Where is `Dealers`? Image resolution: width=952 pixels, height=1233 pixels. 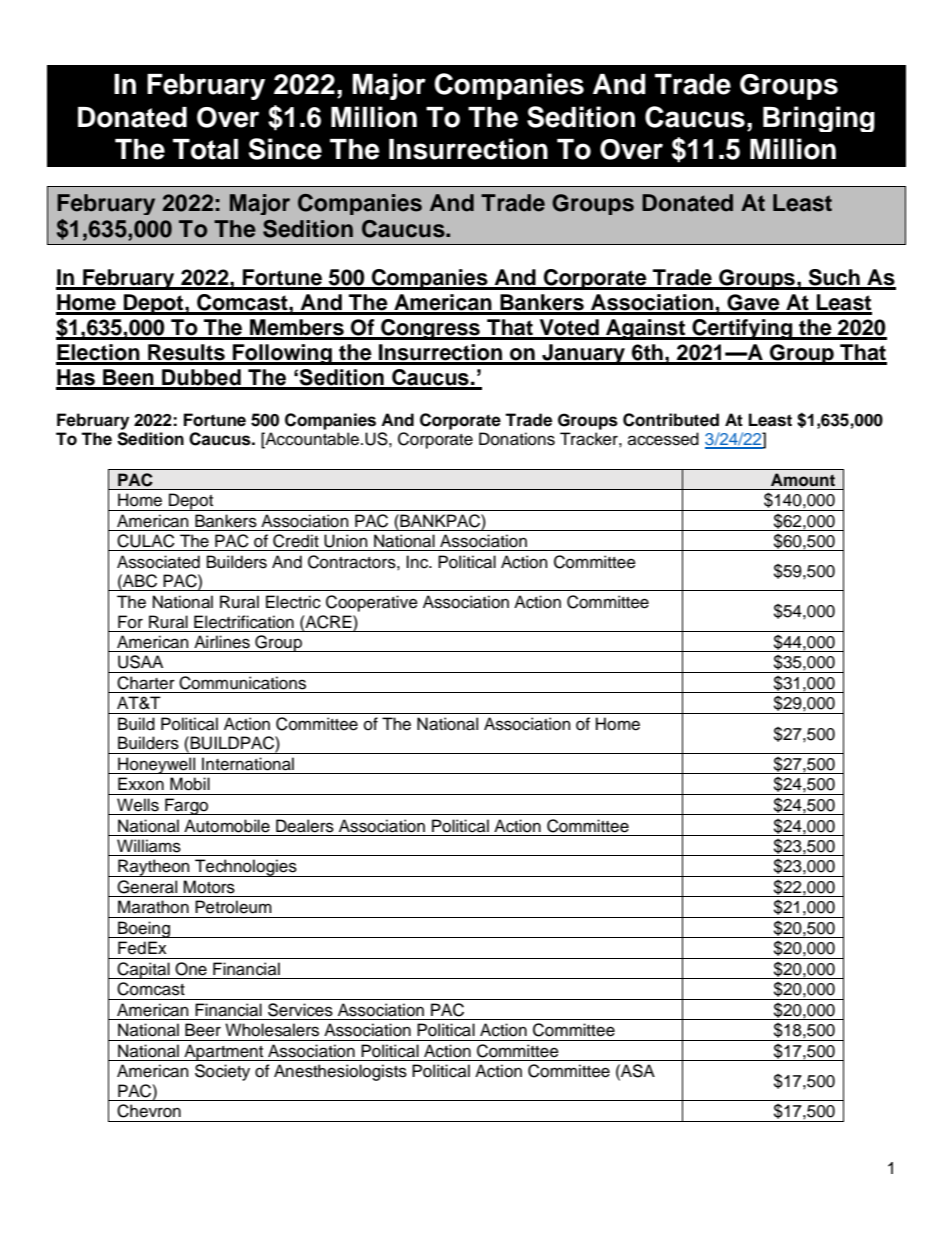
Dealers is located at coordinates (305, 826).
